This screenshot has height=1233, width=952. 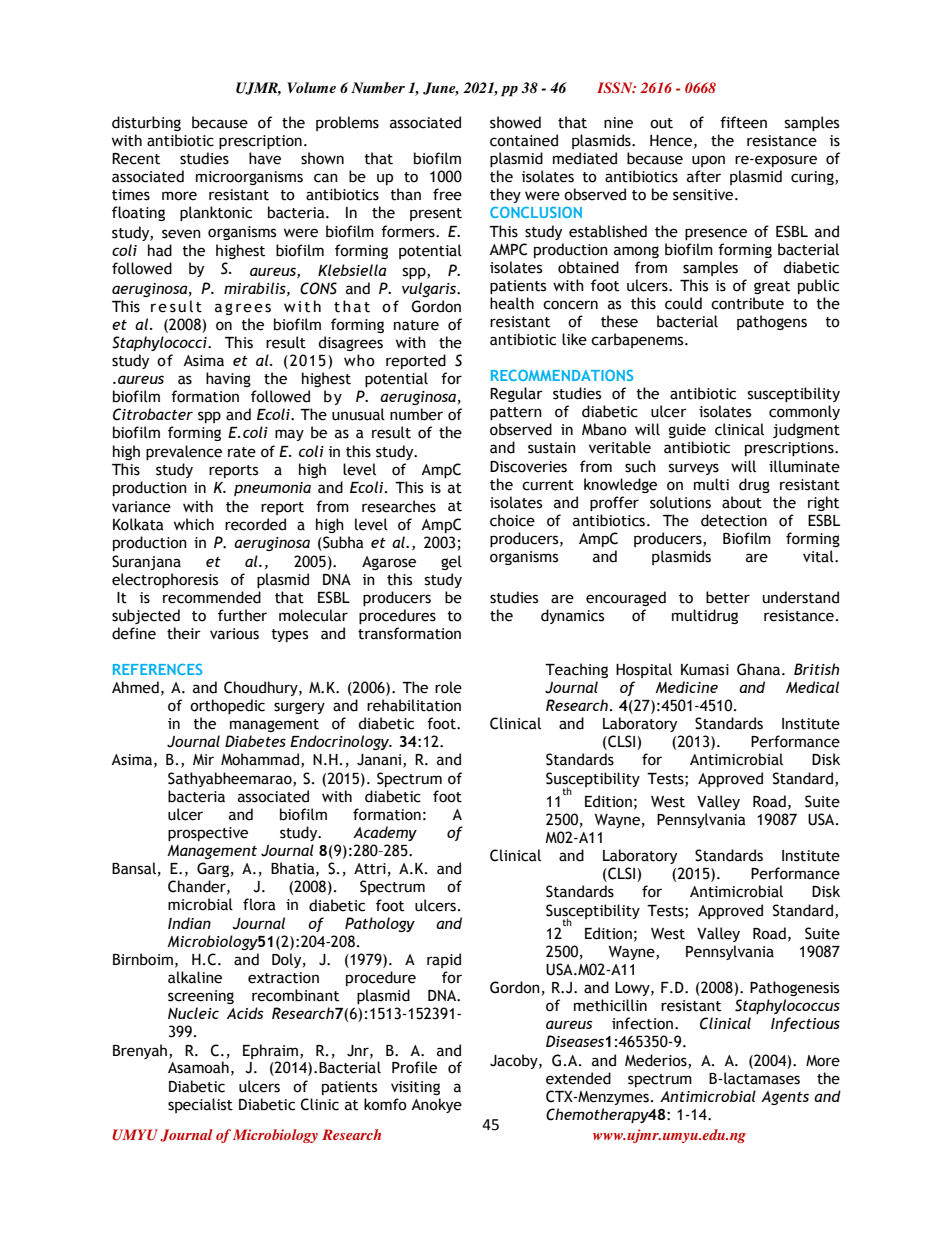 What do you see at coordinates (743, 122) in the screenshot?
I see `fifteen` at bounding box center [743, 122].
